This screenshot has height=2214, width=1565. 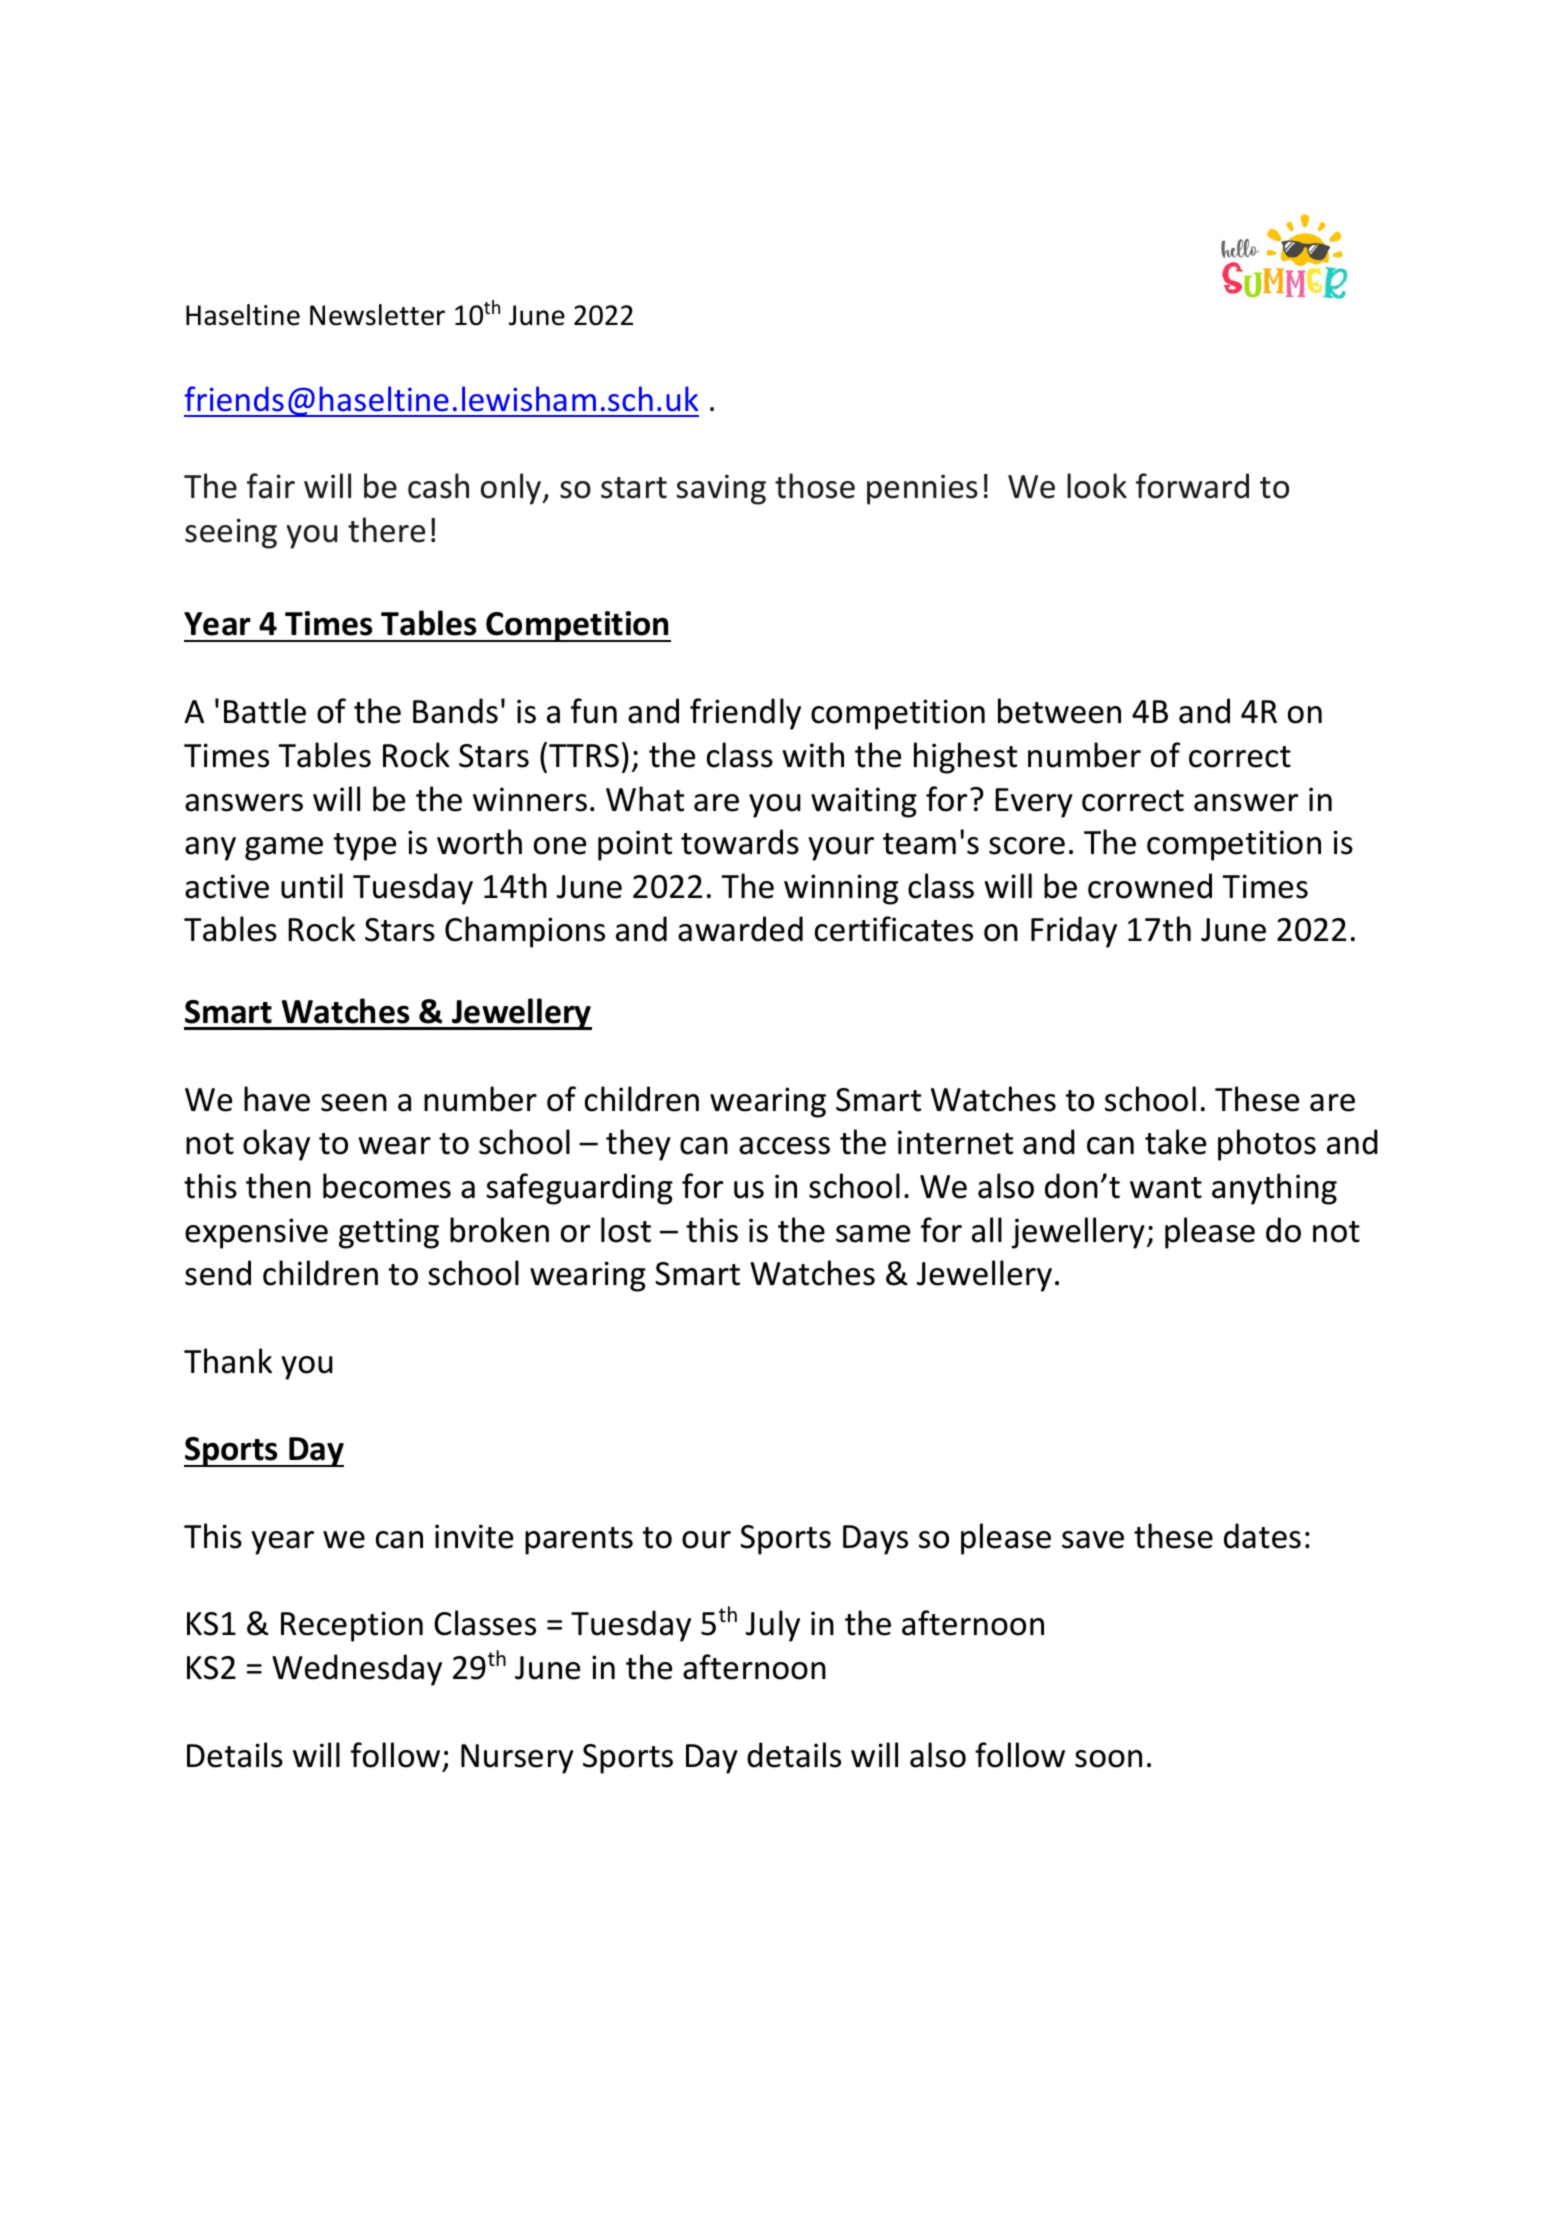 What do you see at coordinates (740, 842) in the screenshot?
I see `towards` at bounding box center [740, 842].
